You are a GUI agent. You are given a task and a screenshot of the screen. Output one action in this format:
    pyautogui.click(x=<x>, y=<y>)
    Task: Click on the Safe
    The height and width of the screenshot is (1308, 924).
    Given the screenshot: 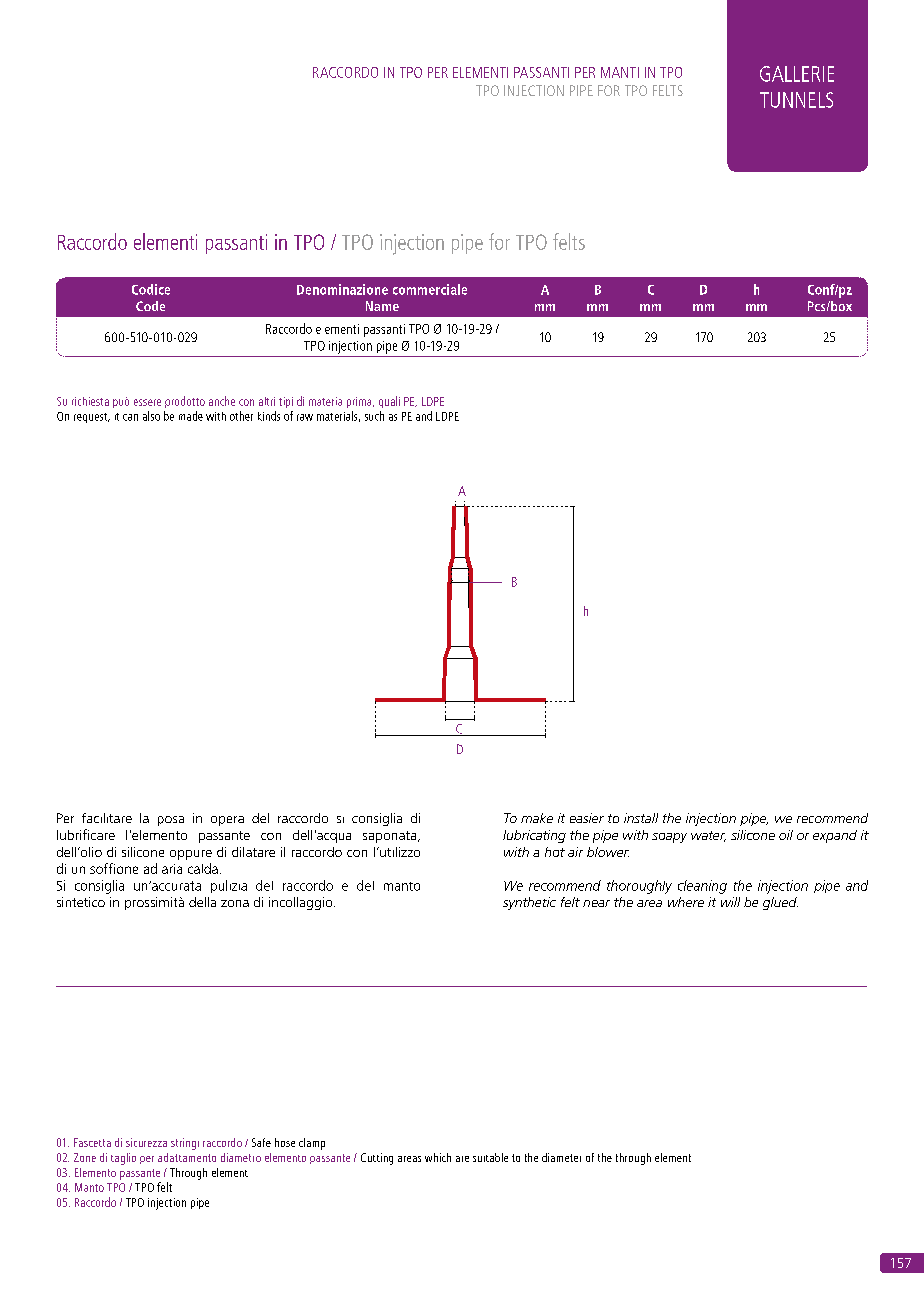 What is the action you would take?
    pyautogui.click(x=261, y=1142)
